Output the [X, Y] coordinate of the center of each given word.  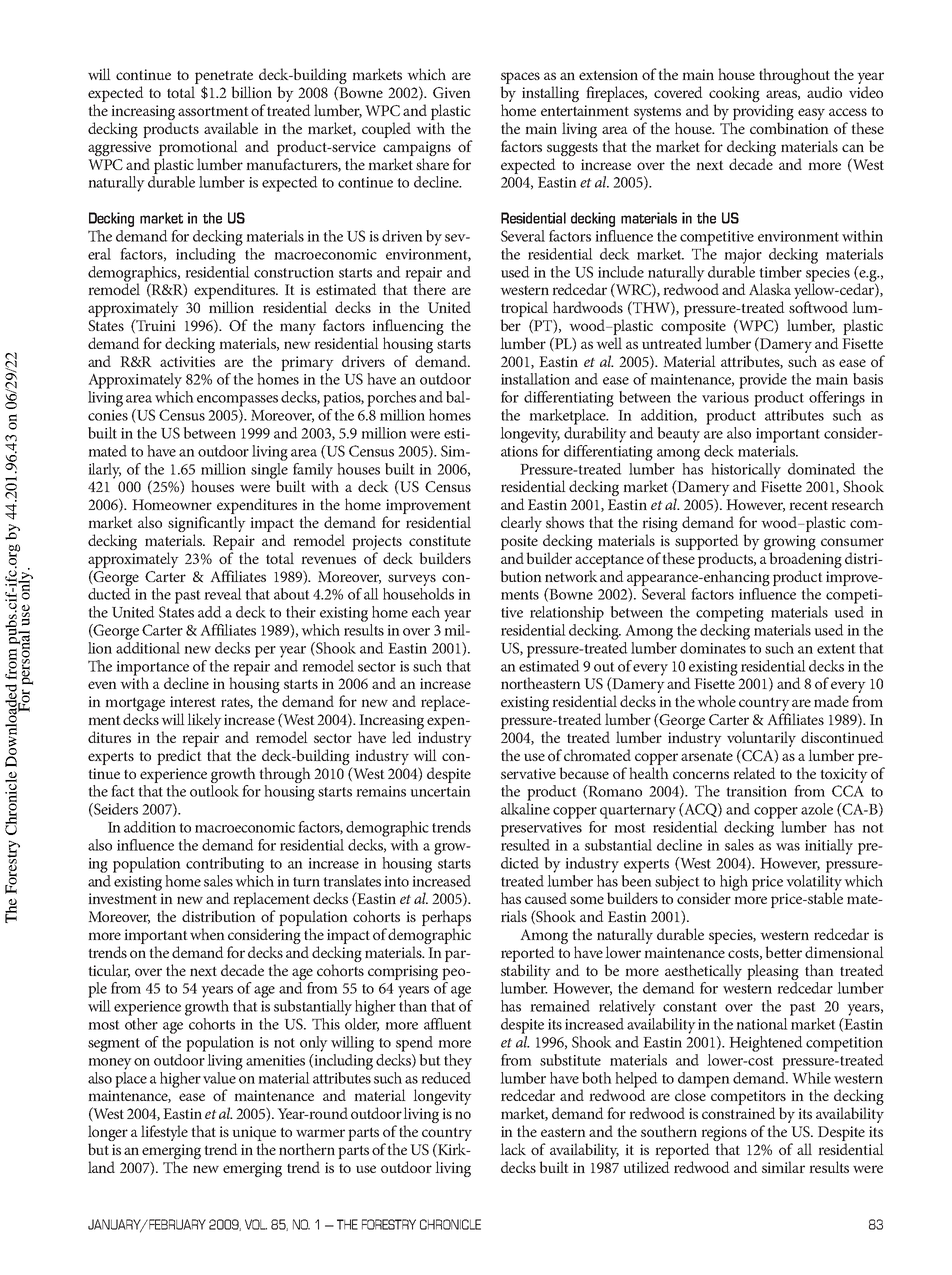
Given [452, 92]
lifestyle [164, 1133]
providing [762, 113]
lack [513, 1149]
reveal [223, 594]
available [231, 128]
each [426, 612]
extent [836, 649]
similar [783, 1167]
